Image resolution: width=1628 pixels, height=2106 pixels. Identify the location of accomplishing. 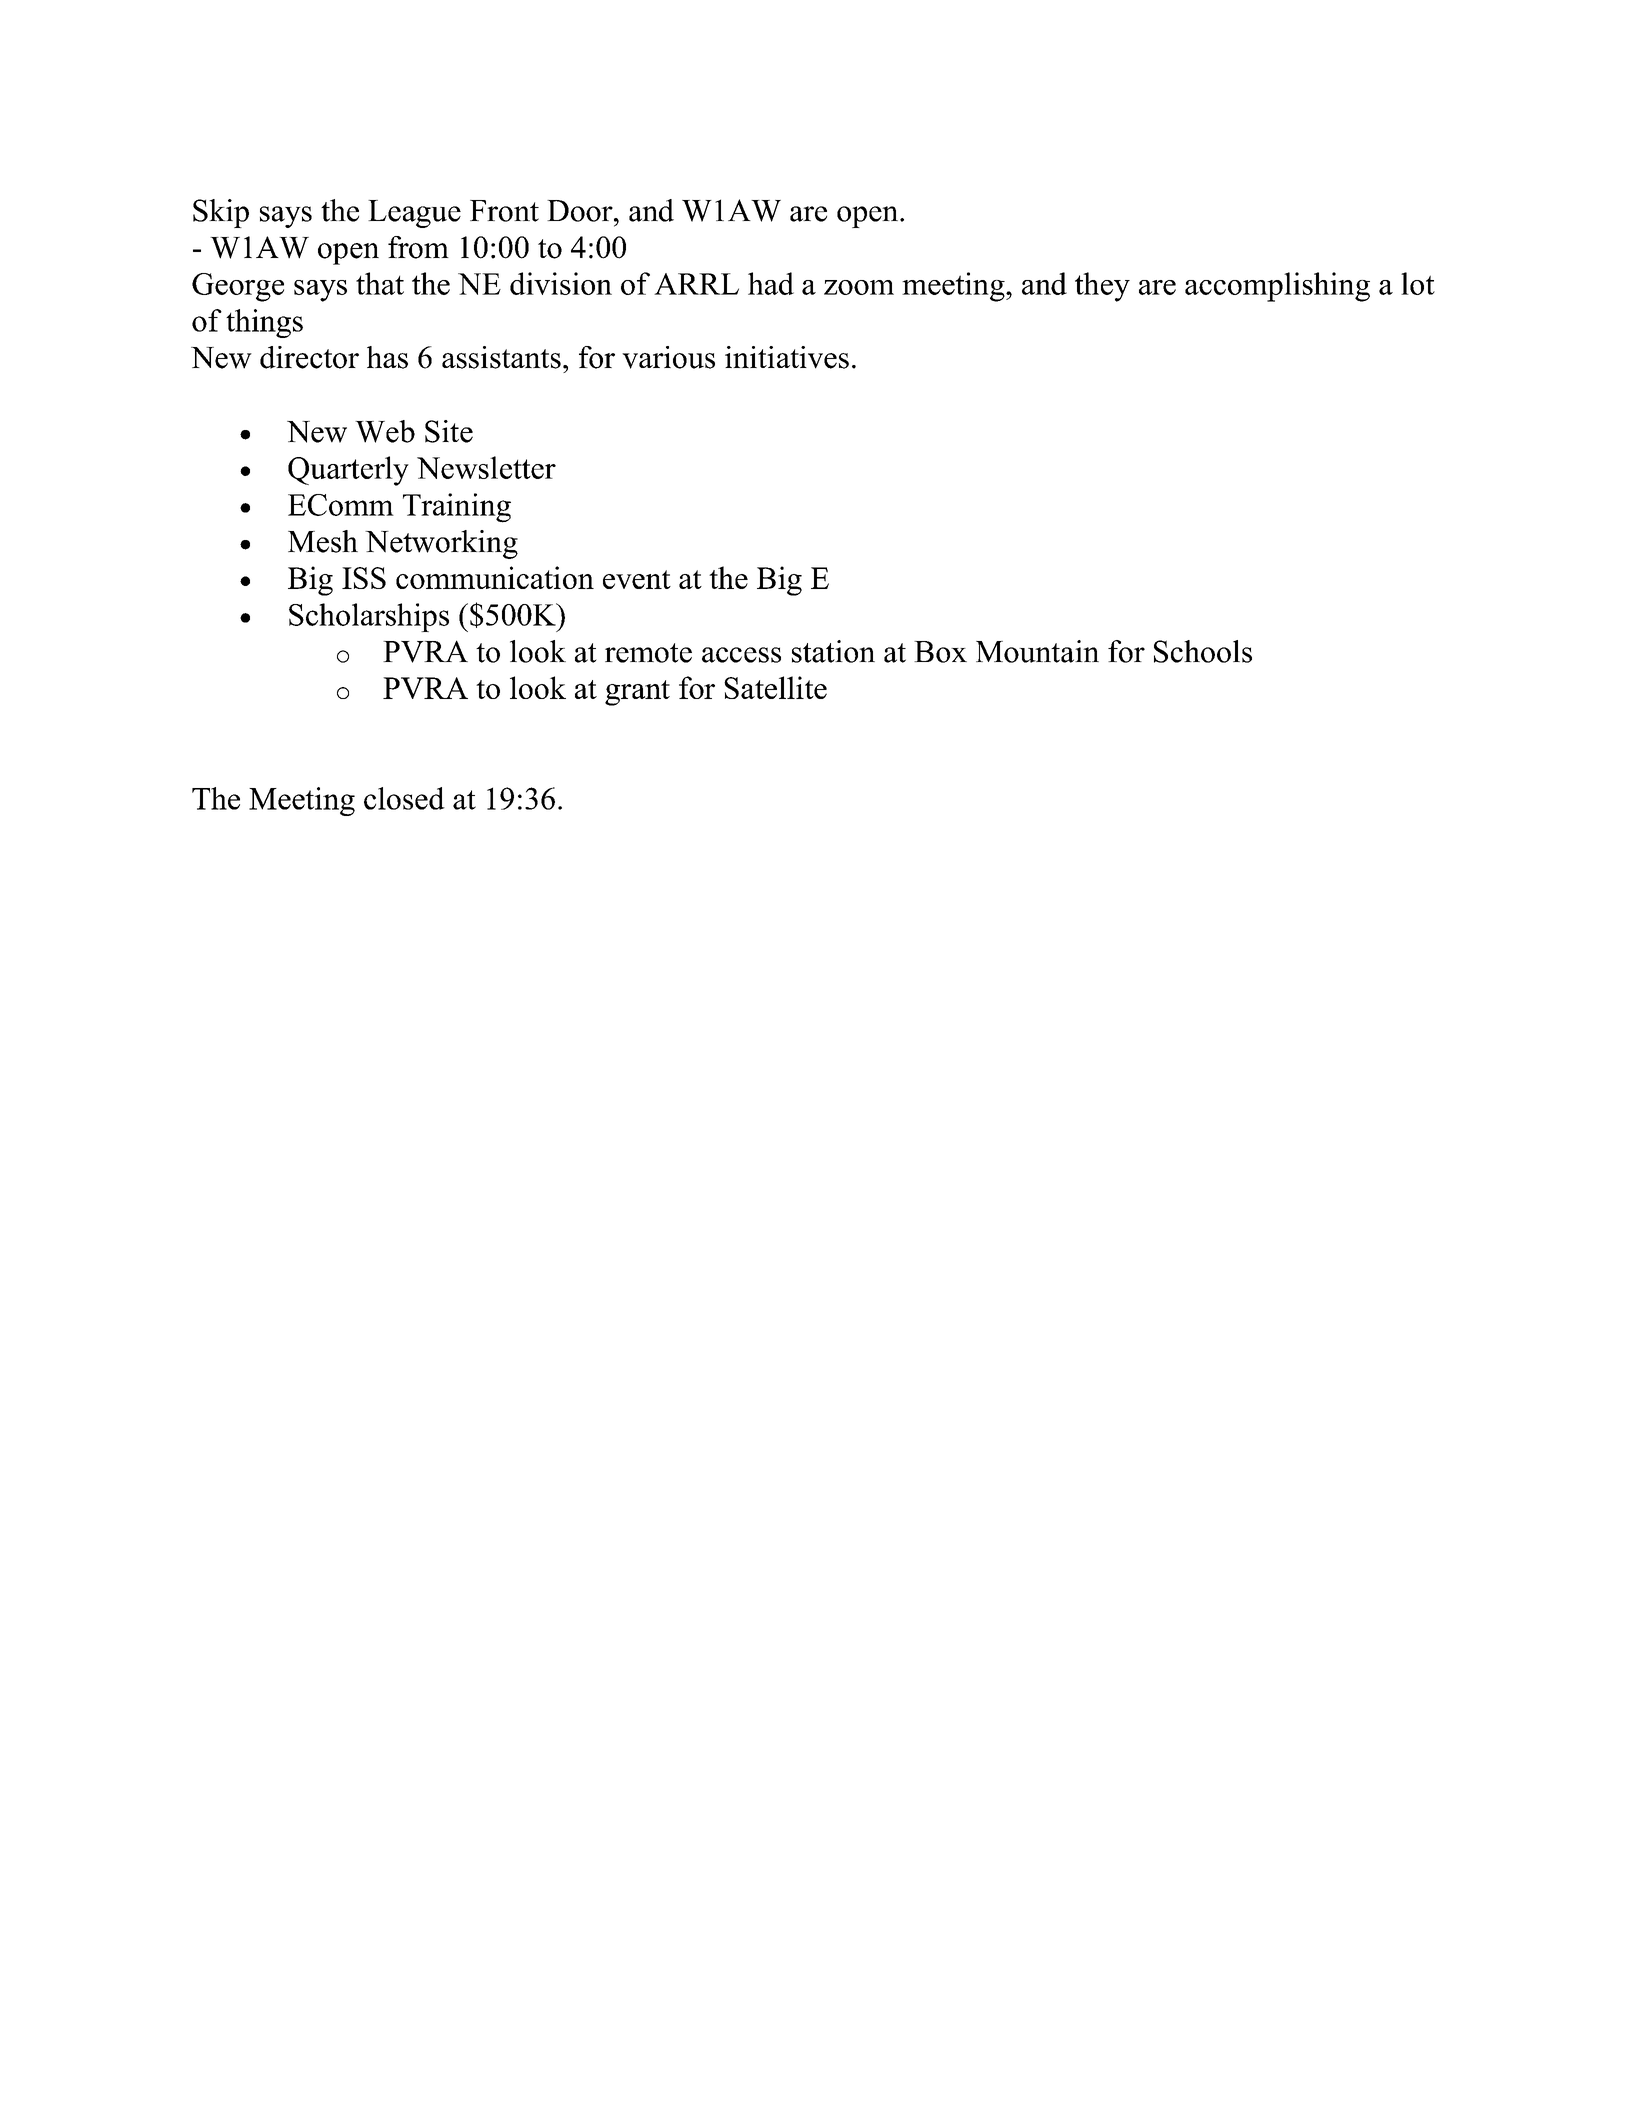
(1277, 287).
